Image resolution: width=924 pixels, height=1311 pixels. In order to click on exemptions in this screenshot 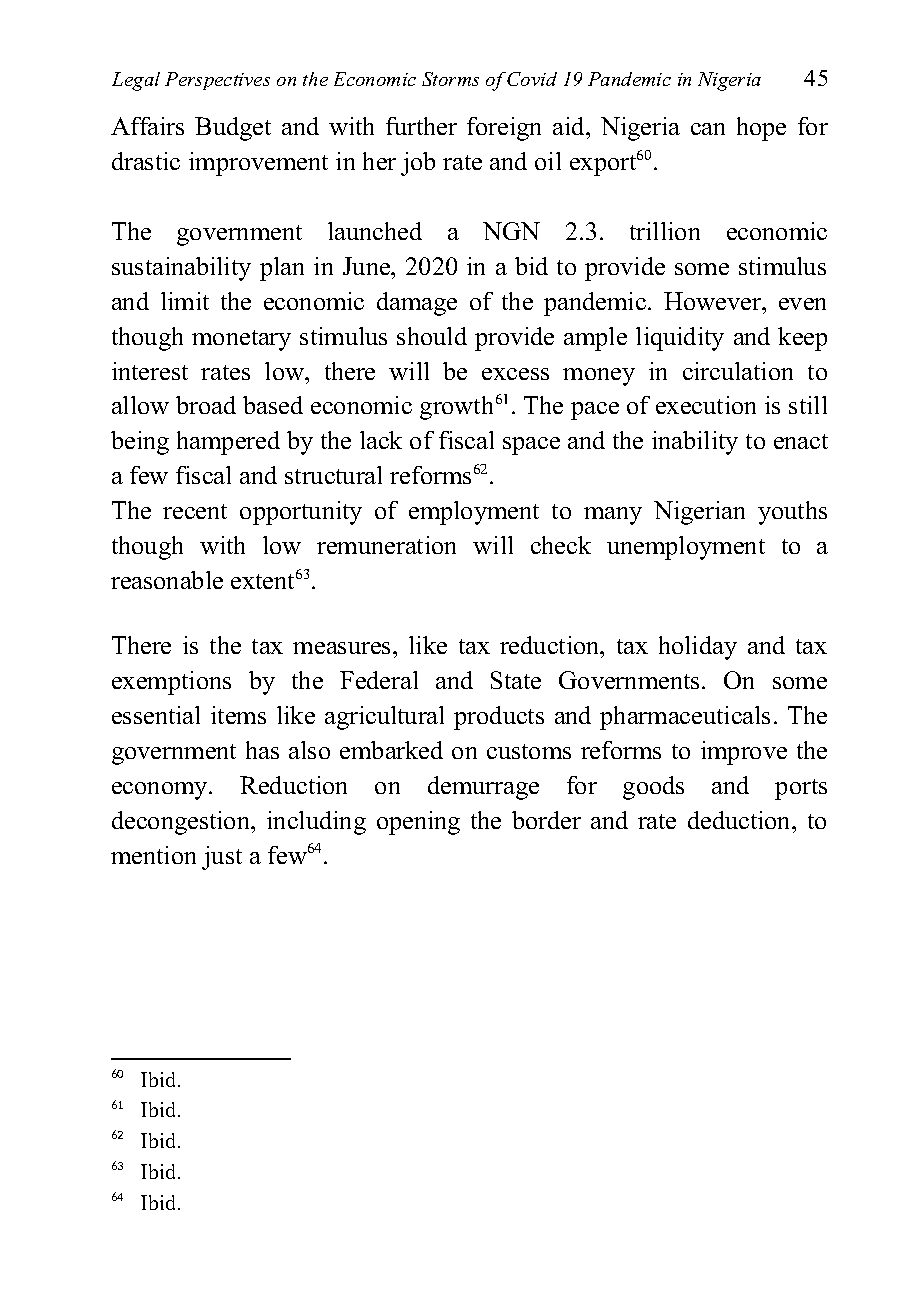, I will do `click(171, 683)`.
